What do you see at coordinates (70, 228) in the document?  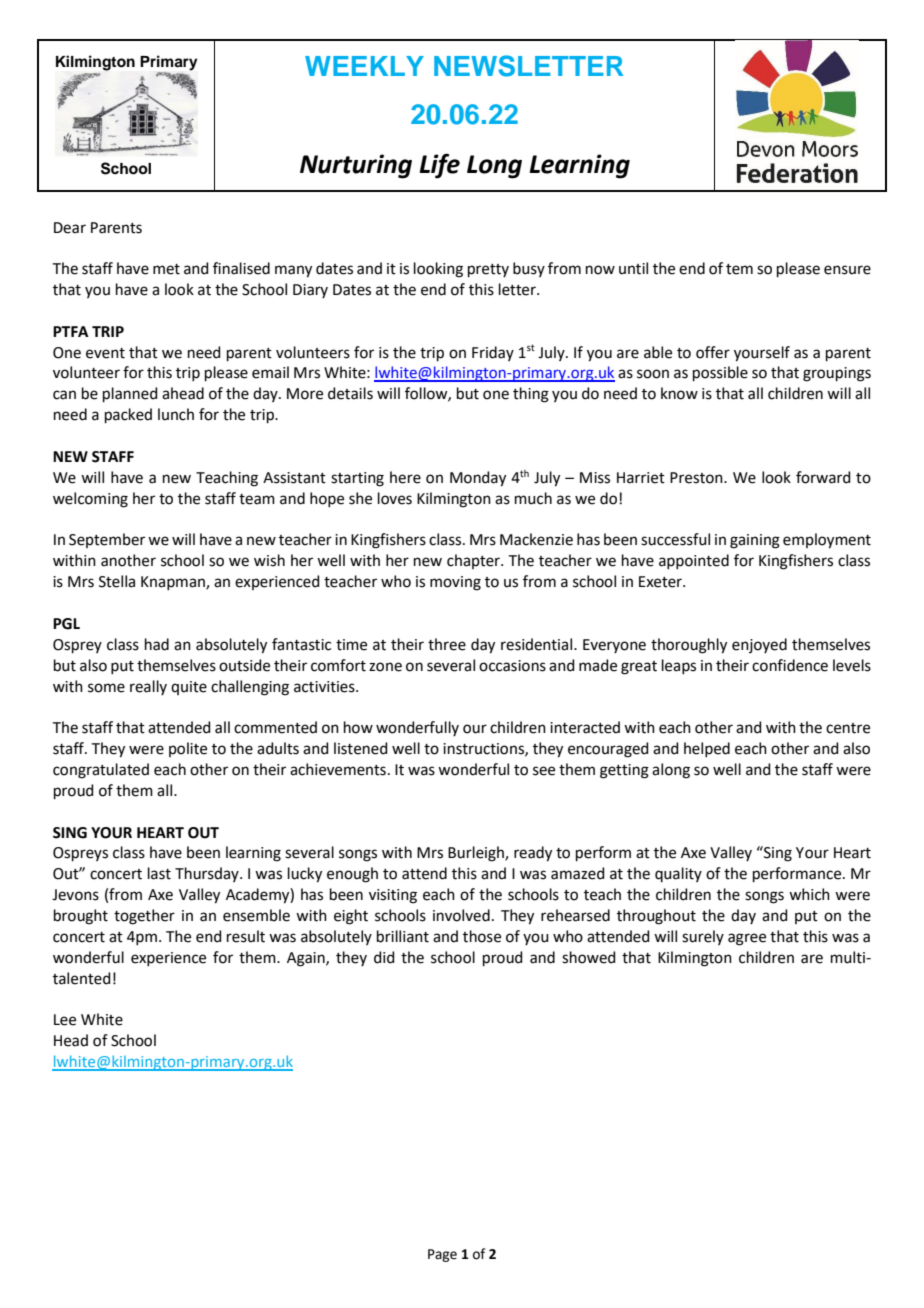 I see `Dear` at bounding box center [70, 228].
